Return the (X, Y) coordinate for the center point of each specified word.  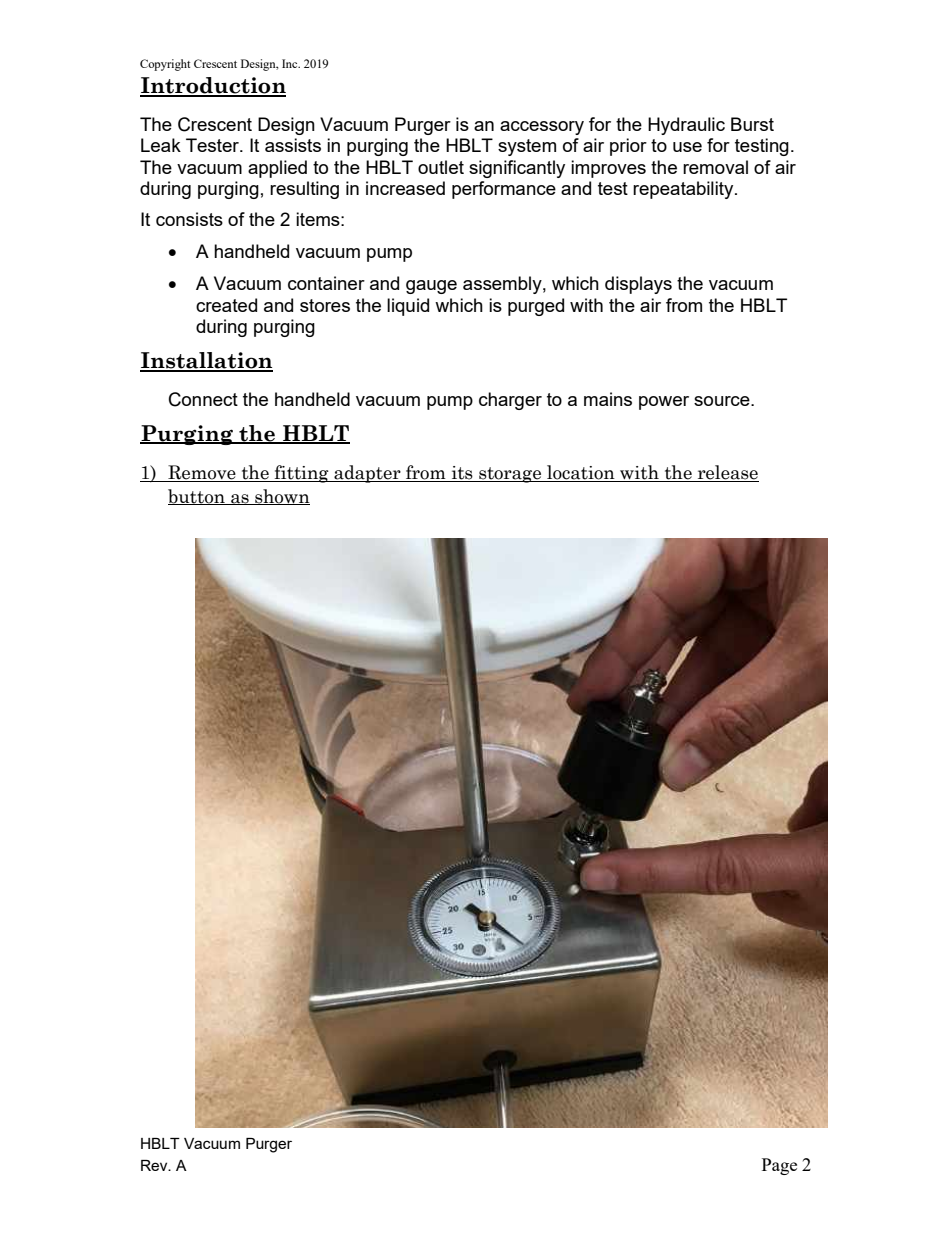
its (462, 474)
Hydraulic (686, 126)
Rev (155, 1165)
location (581, 473)
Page (779, 1166)
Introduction (213, 86)
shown (281, 497)
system (527, 147)
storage (510, 475)
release (727, 473)
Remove (202, 473)
